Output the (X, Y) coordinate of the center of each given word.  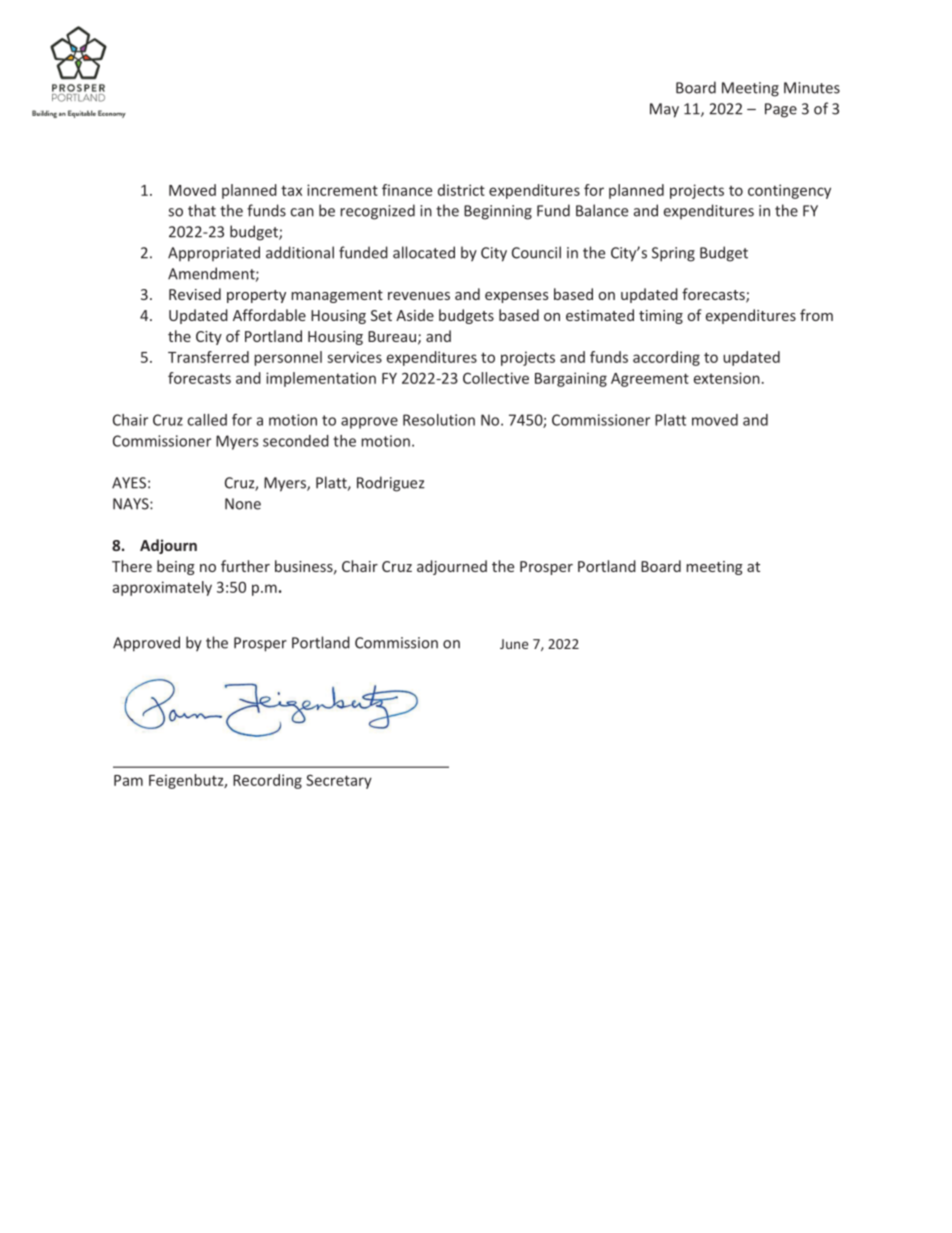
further (245, 566)
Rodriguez (391, 484)
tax (291, 190)
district (461, 190)
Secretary (339, 781)
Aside (415, 315)
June (514, 644)
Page (781, 110)
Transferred (208, 357)
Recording (267, 781)
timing (661, 317)
